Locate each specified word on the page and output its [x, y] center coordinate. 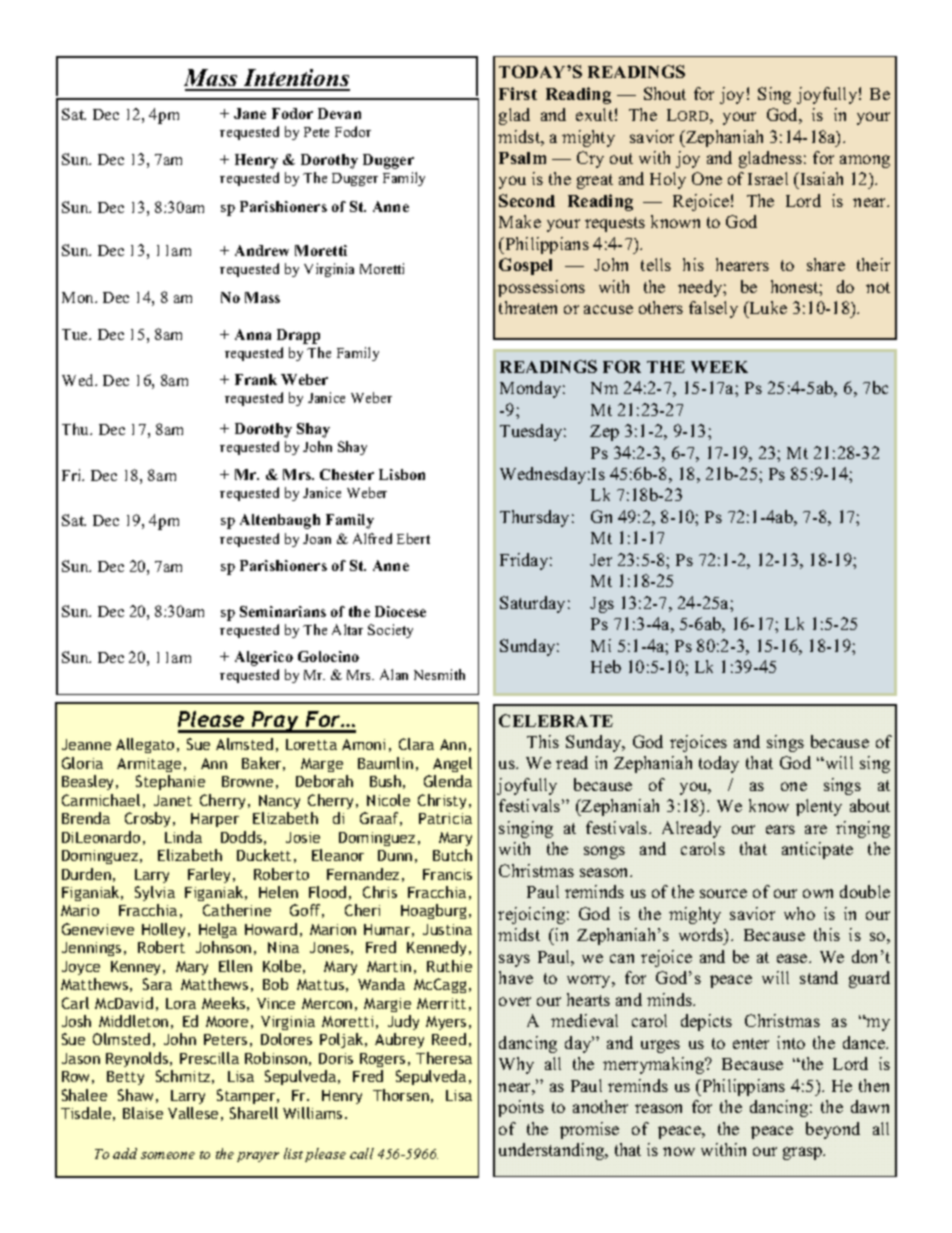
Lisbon [402, 474]
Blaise [143, 1113]
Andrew [262, 250]
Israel [768, 178]
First [518, 93]
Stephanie [170, 782]
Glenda [448, 781]
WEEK [719, 367]
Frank [256, 379]
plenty [819, 807]
